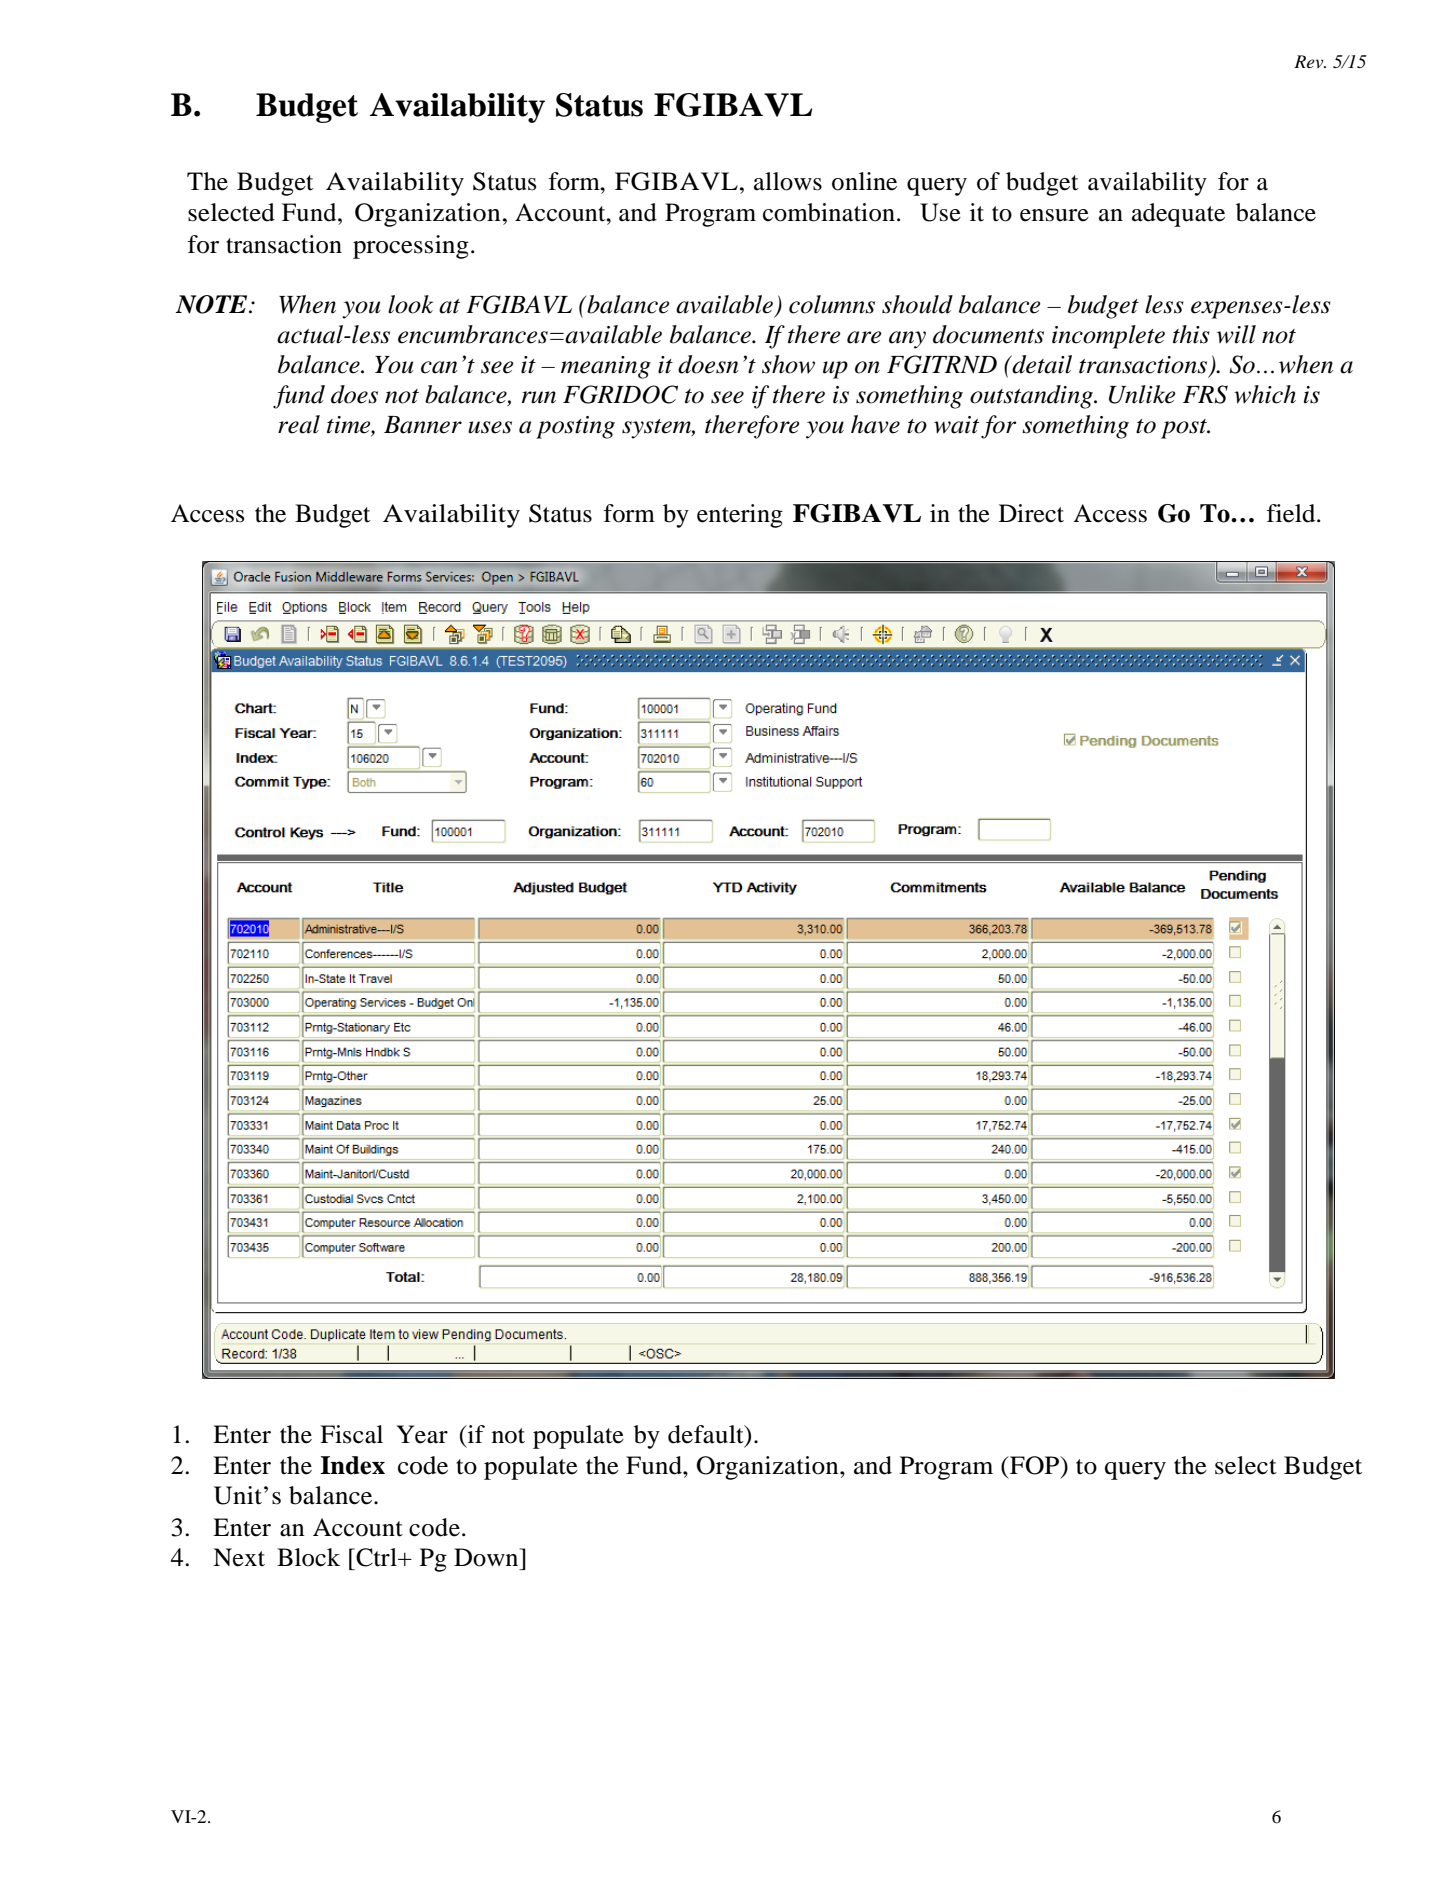  What do you see at coordinates (299, 424) in the image?
I see `real` at bounding box center [299, 424].
